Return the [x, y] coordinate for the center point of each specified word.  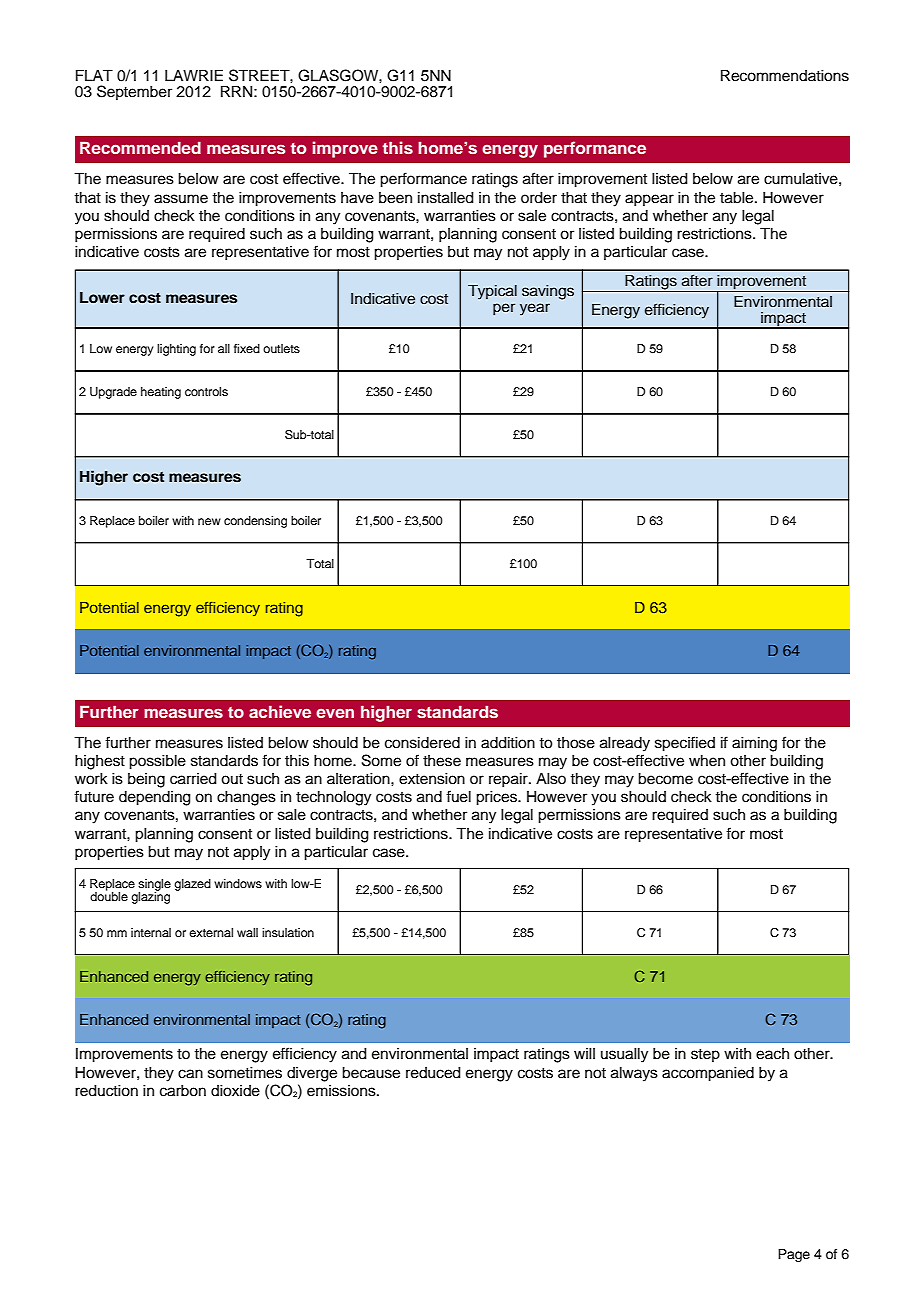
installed [446, 198]
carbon [183, 1091]
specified [685, 744]
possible [157, 762]
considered [422, 743]
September [134, 92]
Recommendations [785, 76]
